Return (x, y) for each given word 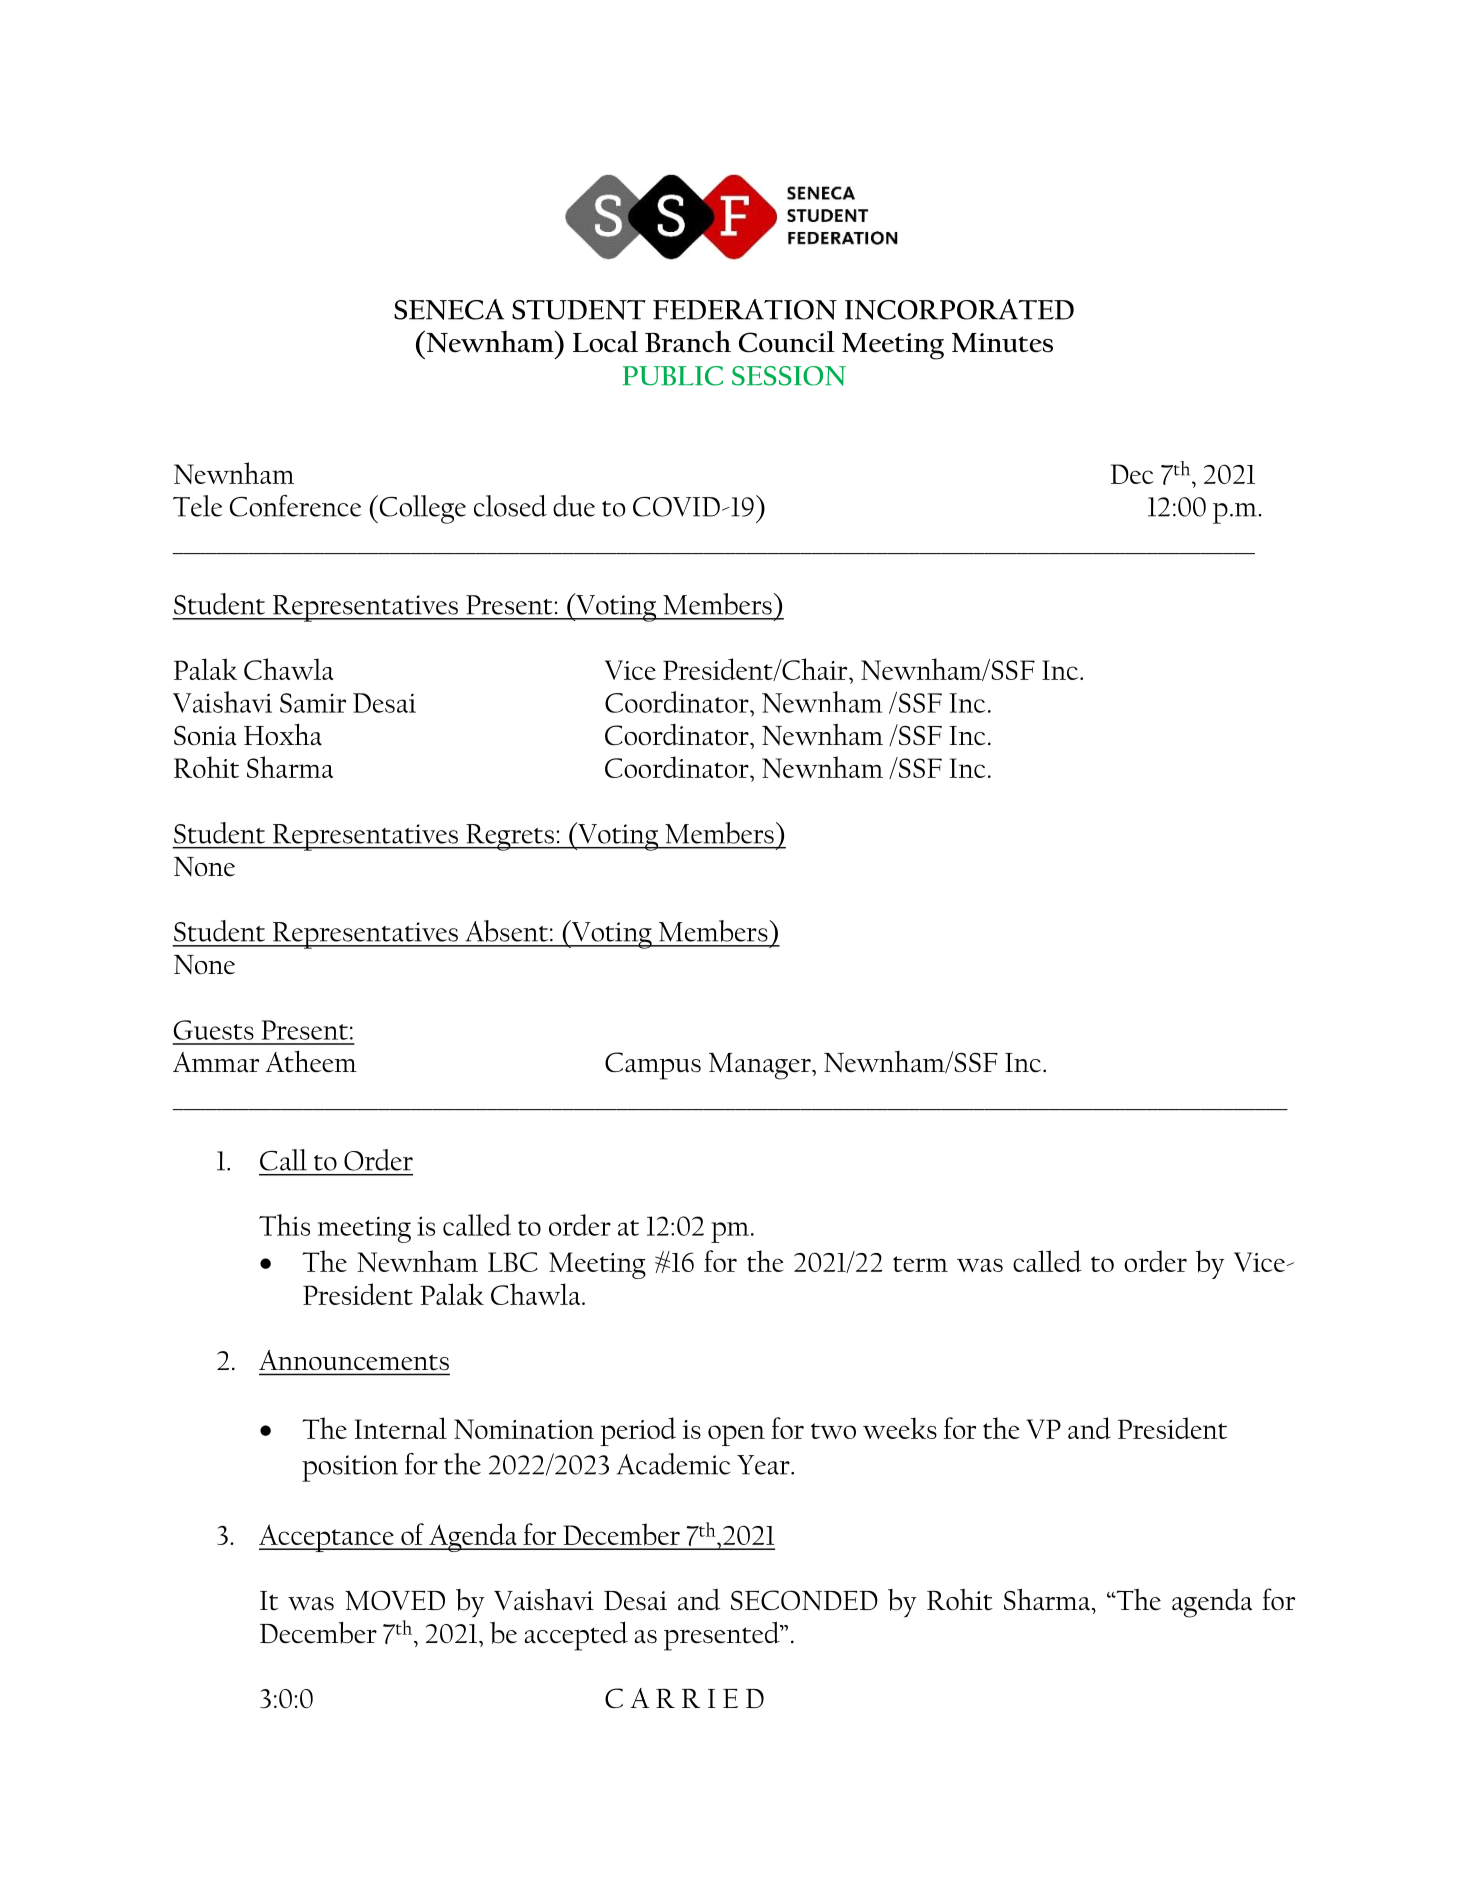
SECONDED (804, 1600)
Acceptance (327, 1538)
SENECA (449, 309)
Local (605, 342)
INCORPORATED (959, 309)
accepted (576, 1636)
